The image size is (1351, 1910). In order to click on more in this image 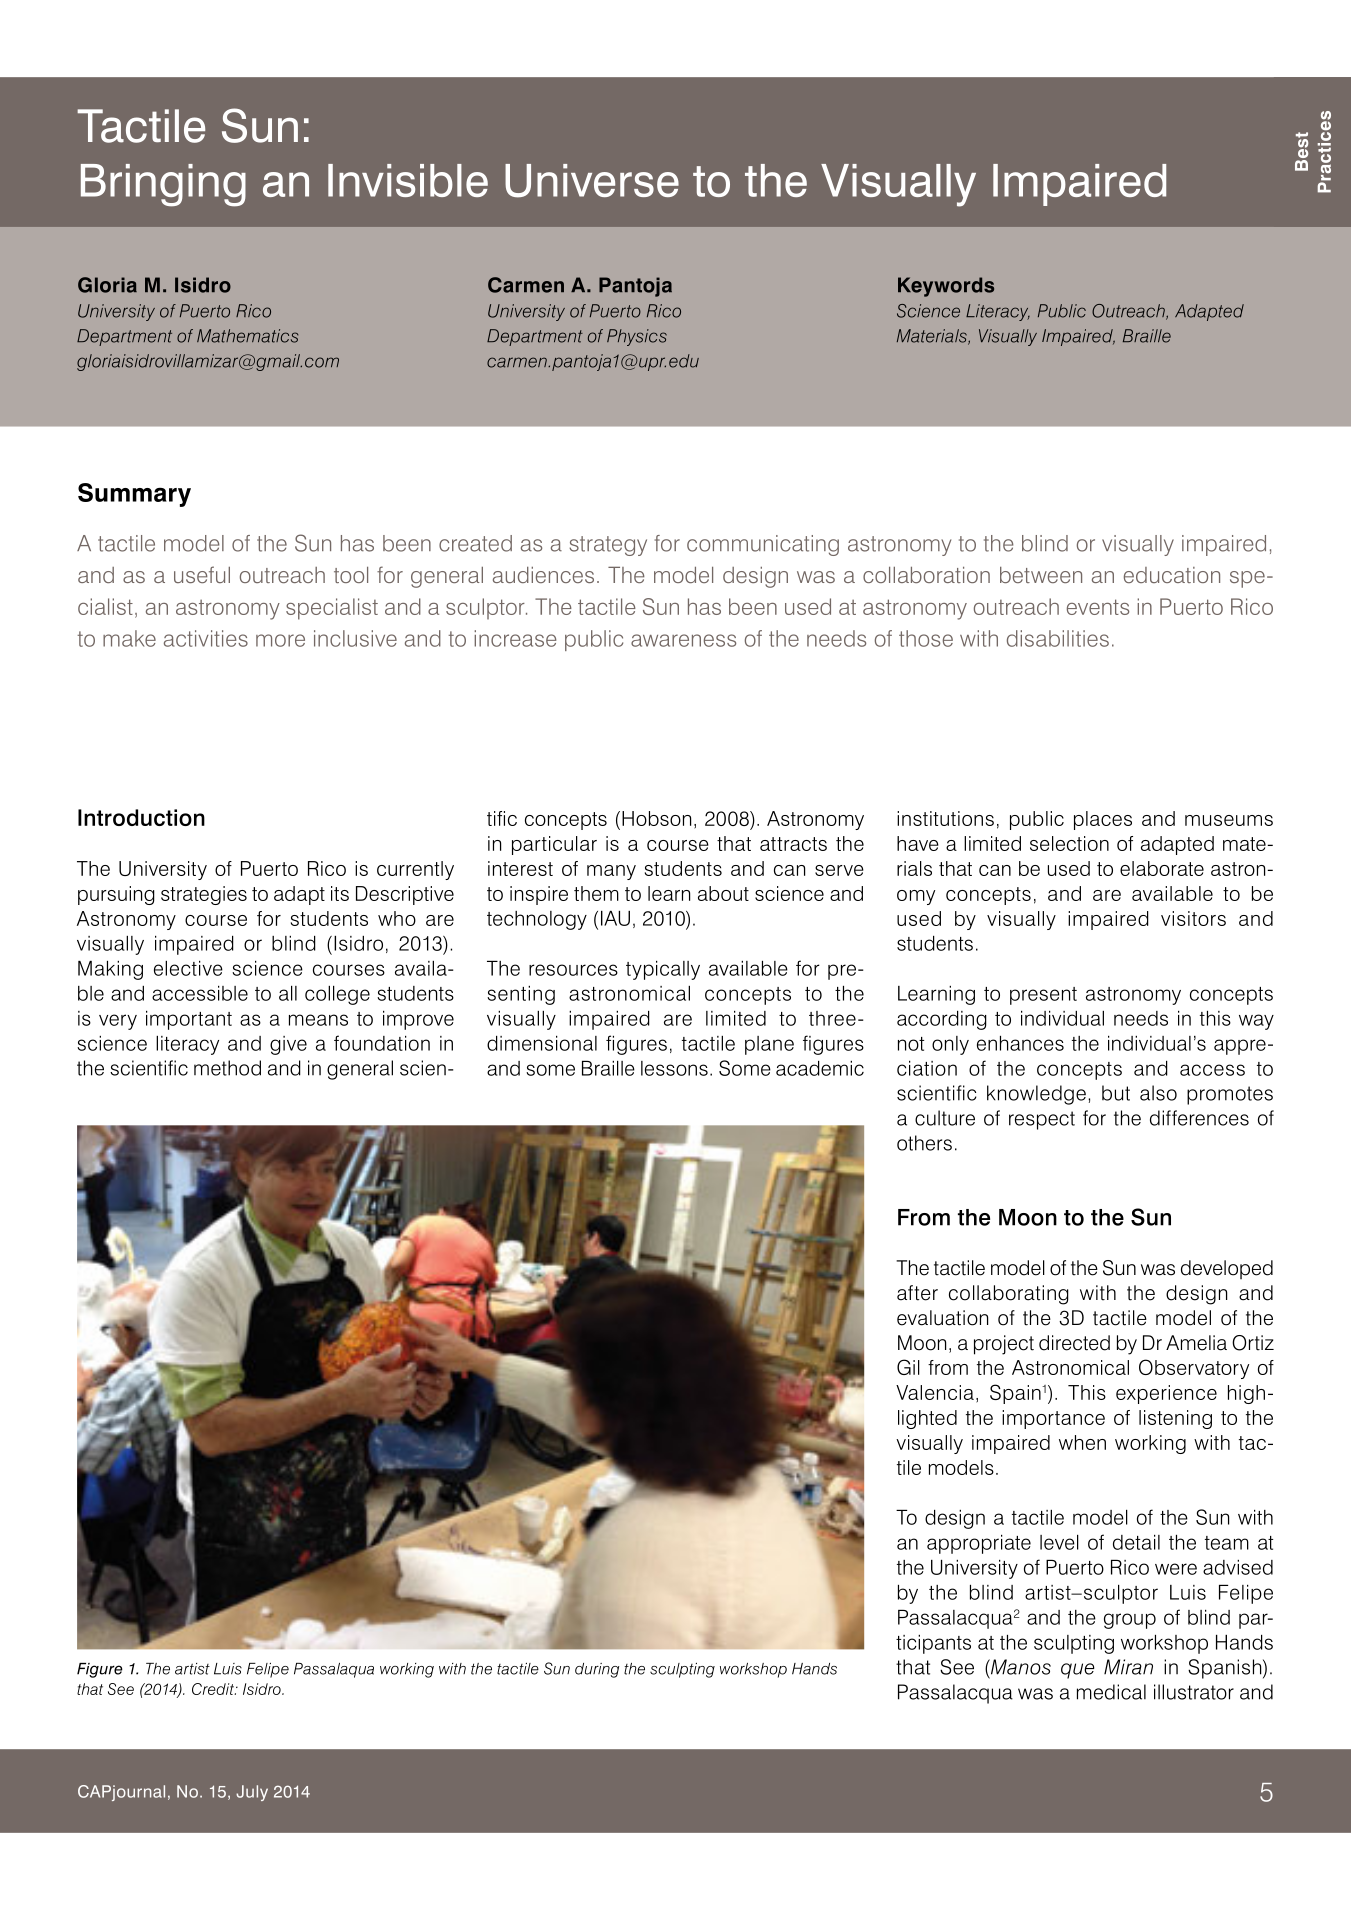, I will do `click(280, 640)`.
